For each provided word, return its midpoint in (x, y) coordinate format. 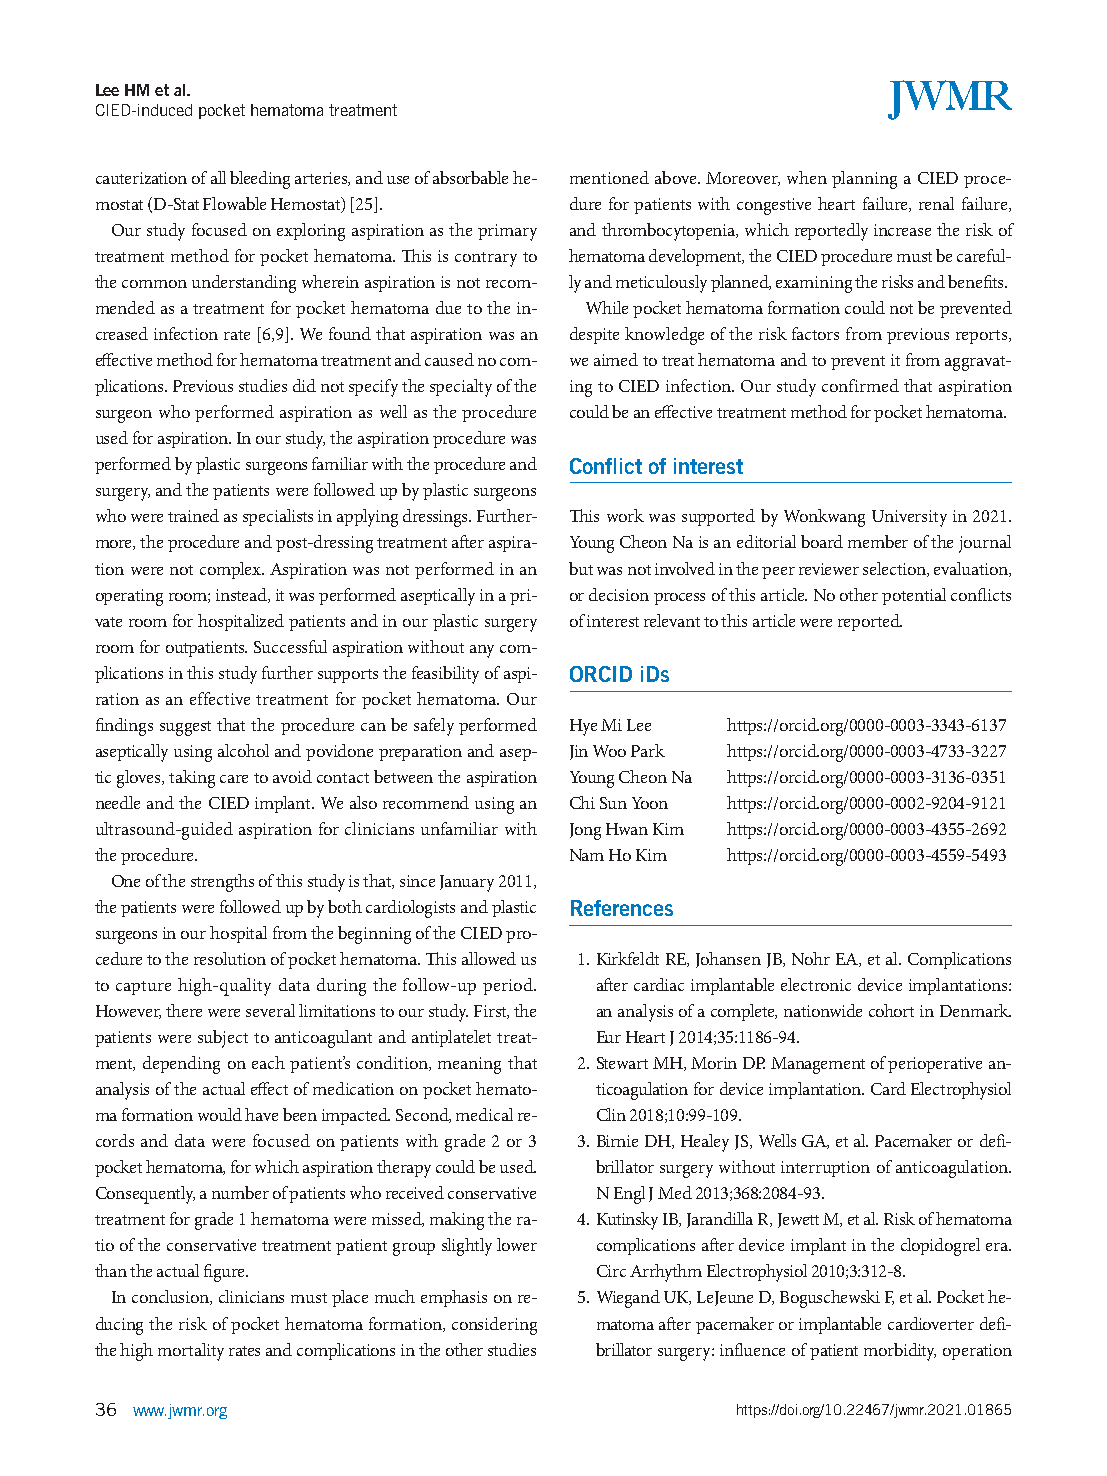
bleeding (260, 180)
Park (648, 750)
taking (192, 779)
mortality (191, 1352)
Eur (609, 1037)
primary (507, 232)
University (909, 518)
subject (223, 1039)
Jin (579, 752)
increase (902, 230)
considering (494, 1326)
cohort (891, 1010)
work (625, 515)
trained (193, 515)
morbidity (900, 1352)
